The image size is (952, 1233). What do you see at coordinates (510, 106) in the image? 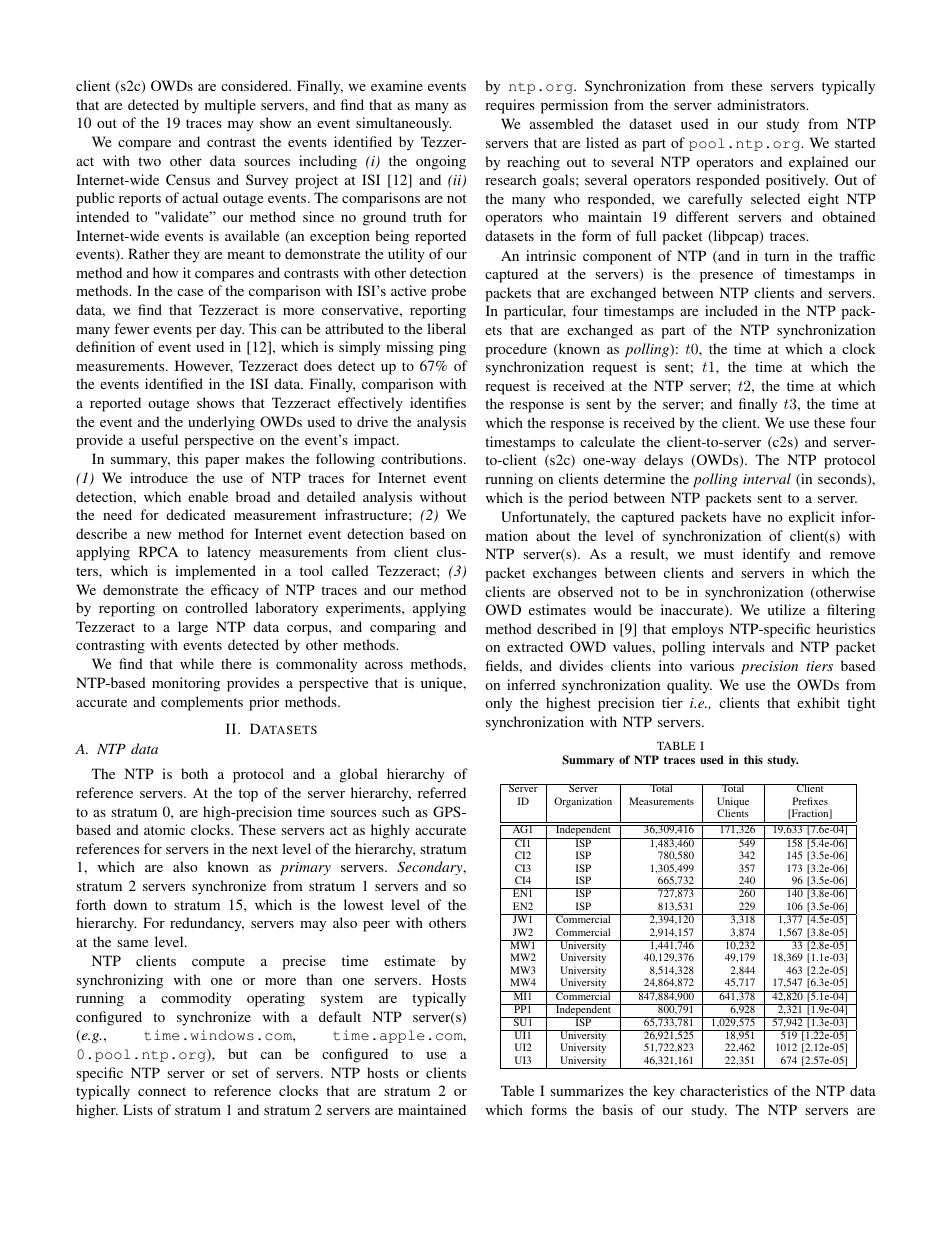
I see `requires` at bounding box center [510, 106].
